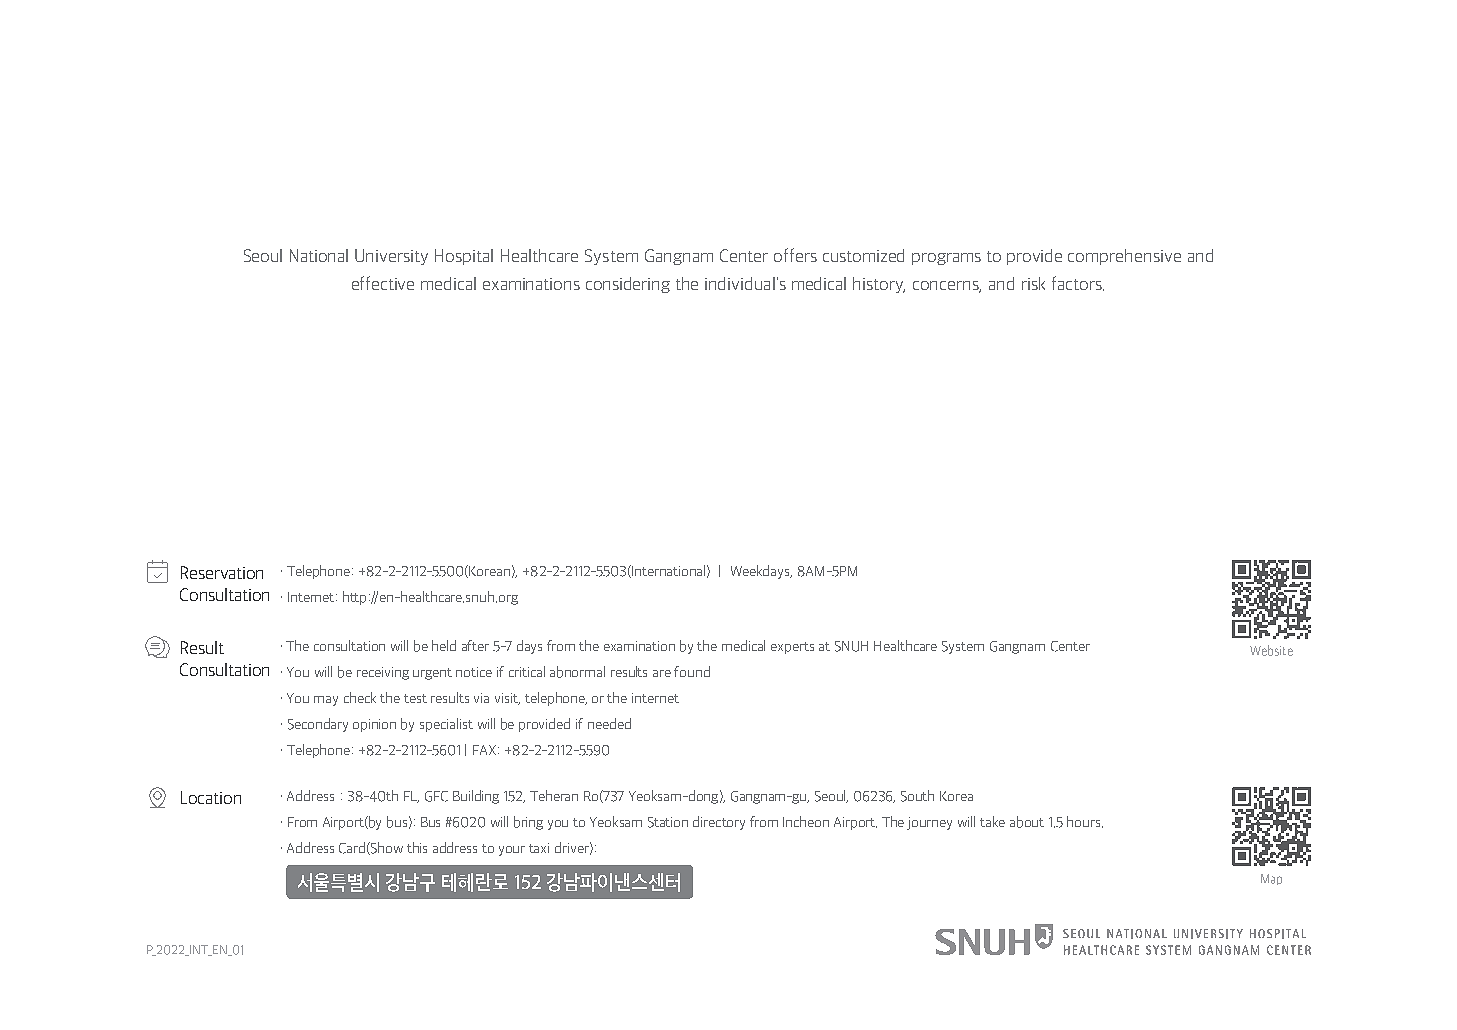 The width and height of the page is (1457, 1030). I want to click on effective, so click(383, 283).
